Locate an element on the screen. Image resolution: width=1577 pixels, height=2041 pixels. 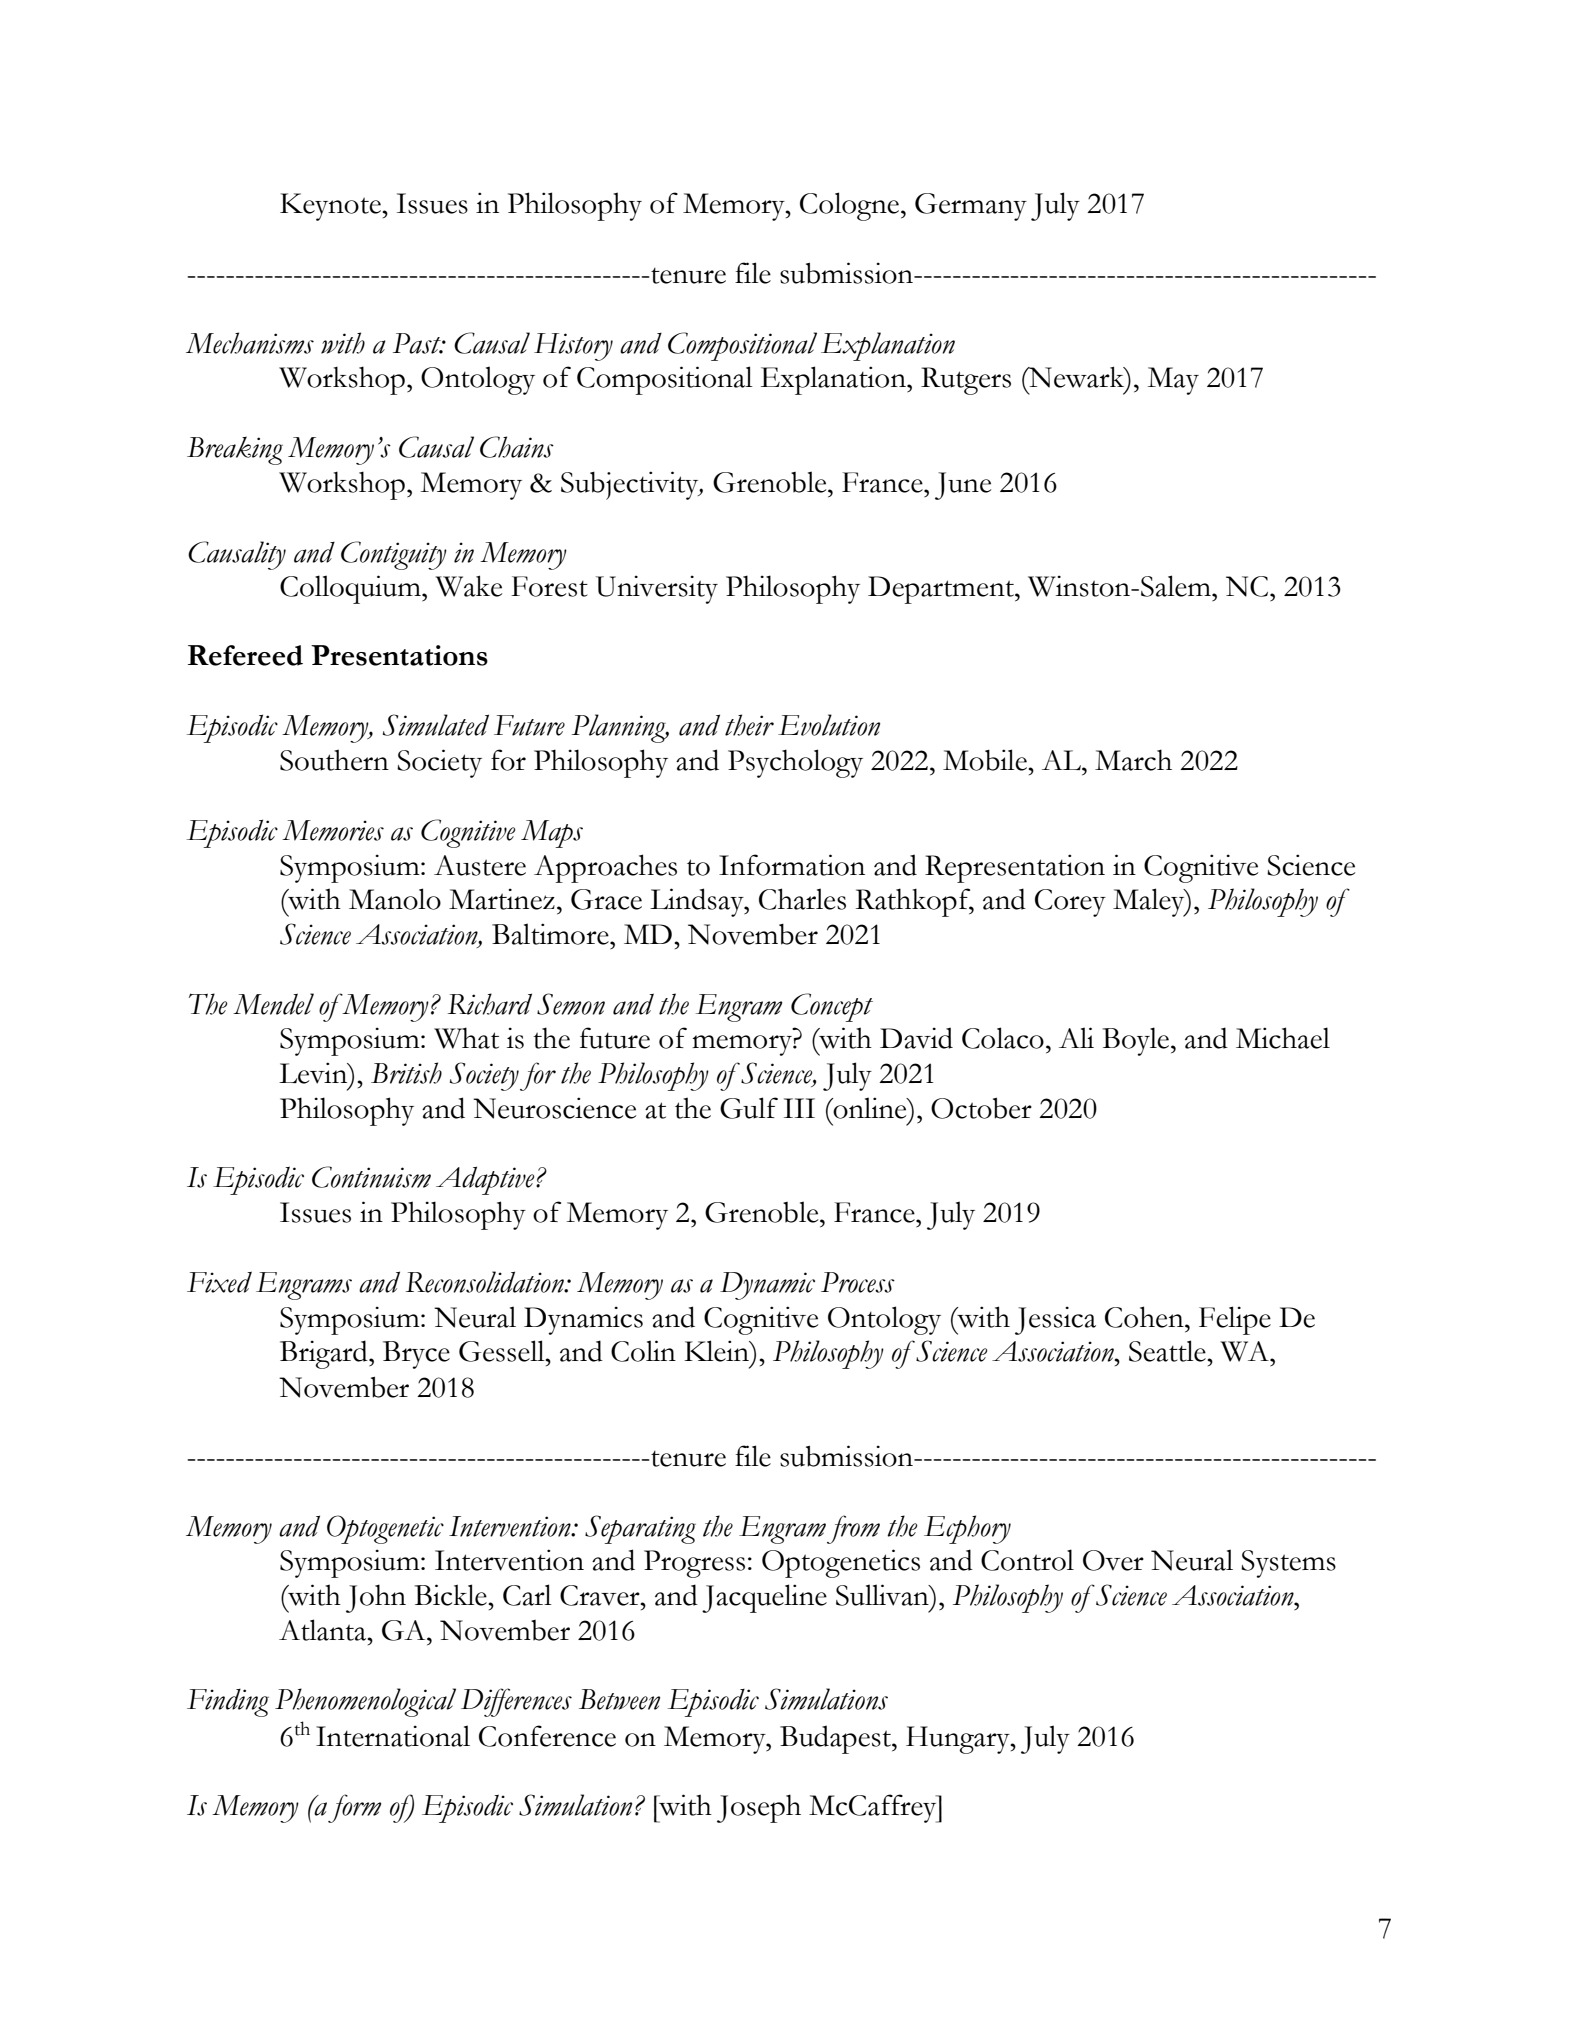
Bryce is located at coordinates (416, 1355).
